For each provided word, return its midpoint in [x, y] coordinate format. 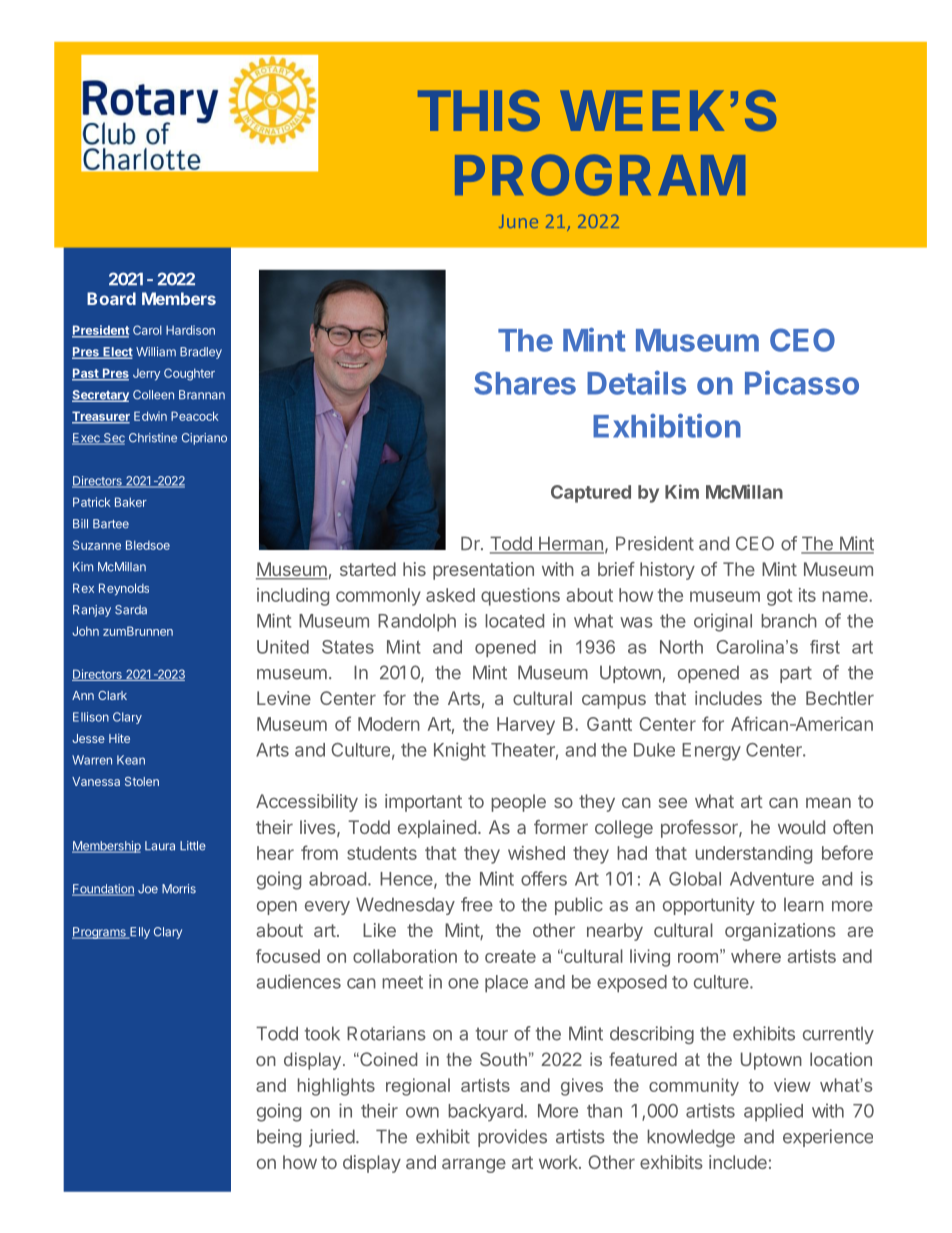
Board [111, 298]
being [279, 1138]
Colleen [153, 395]
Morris [179, 889]
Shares [525, 383]
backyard [486, 1113]
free [477, 904]
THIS [479, 110]
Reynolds [124, 589]
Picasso [802, 382]
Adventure [772, 879]
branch [789, 621]
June [518, 221]
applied [773, 1112]
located [514, 621]
